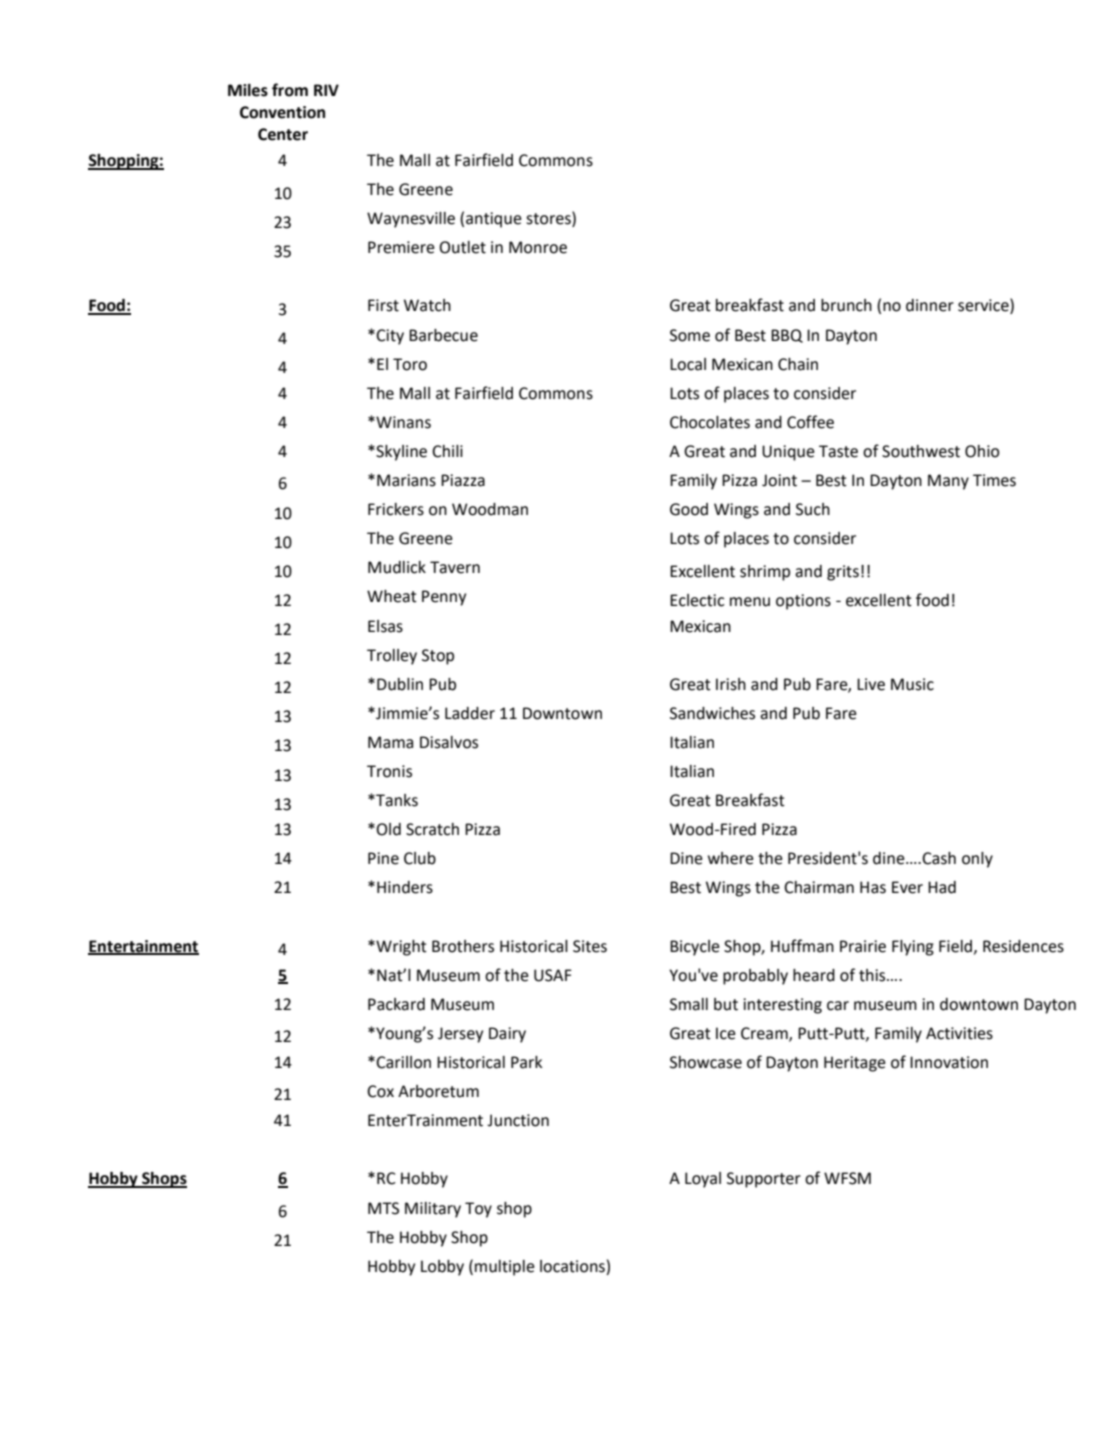  I want to click on Supporter, so click(764, 1180).
